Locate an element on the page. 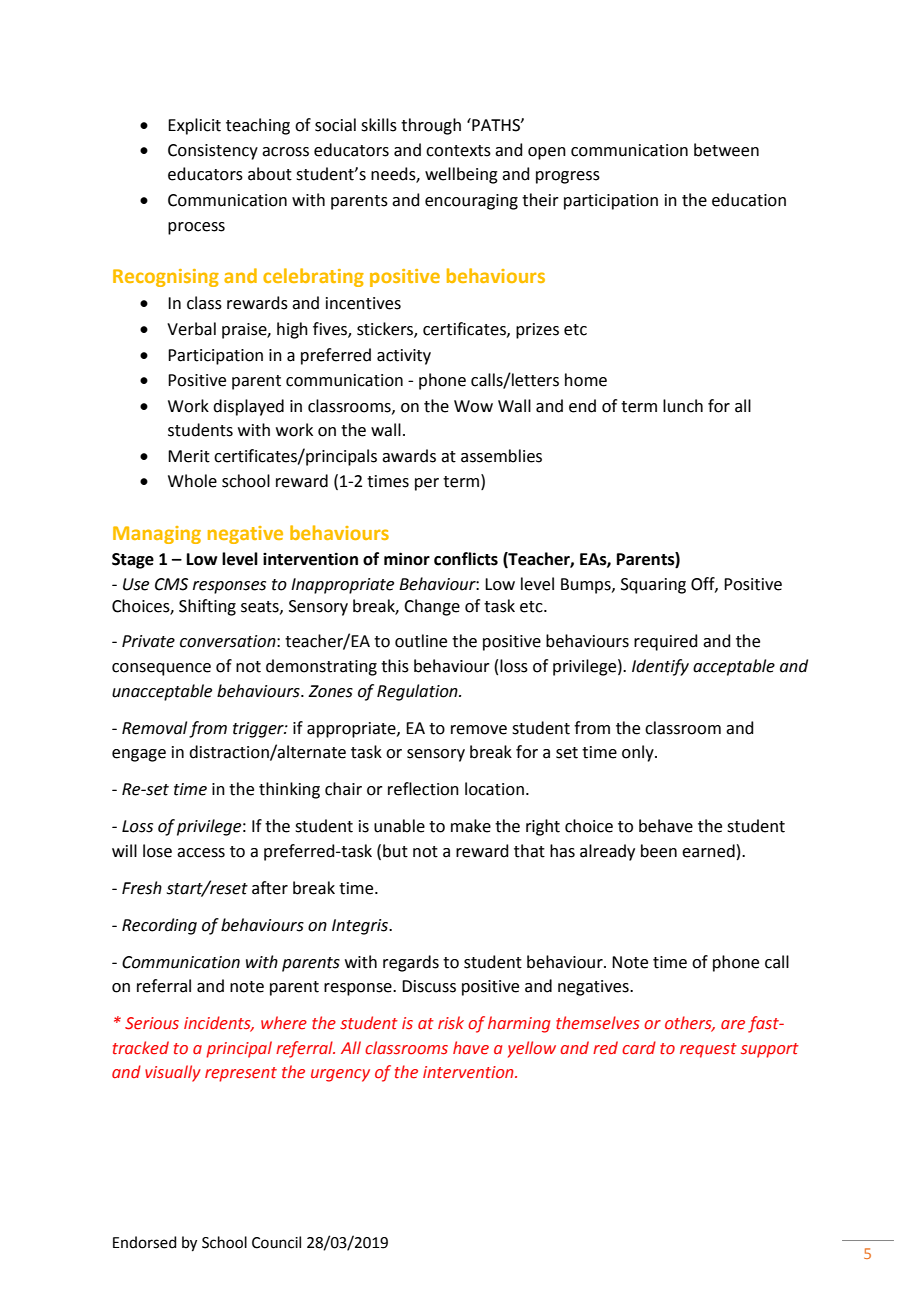  Discuss is located at coordinates (429, 986).
